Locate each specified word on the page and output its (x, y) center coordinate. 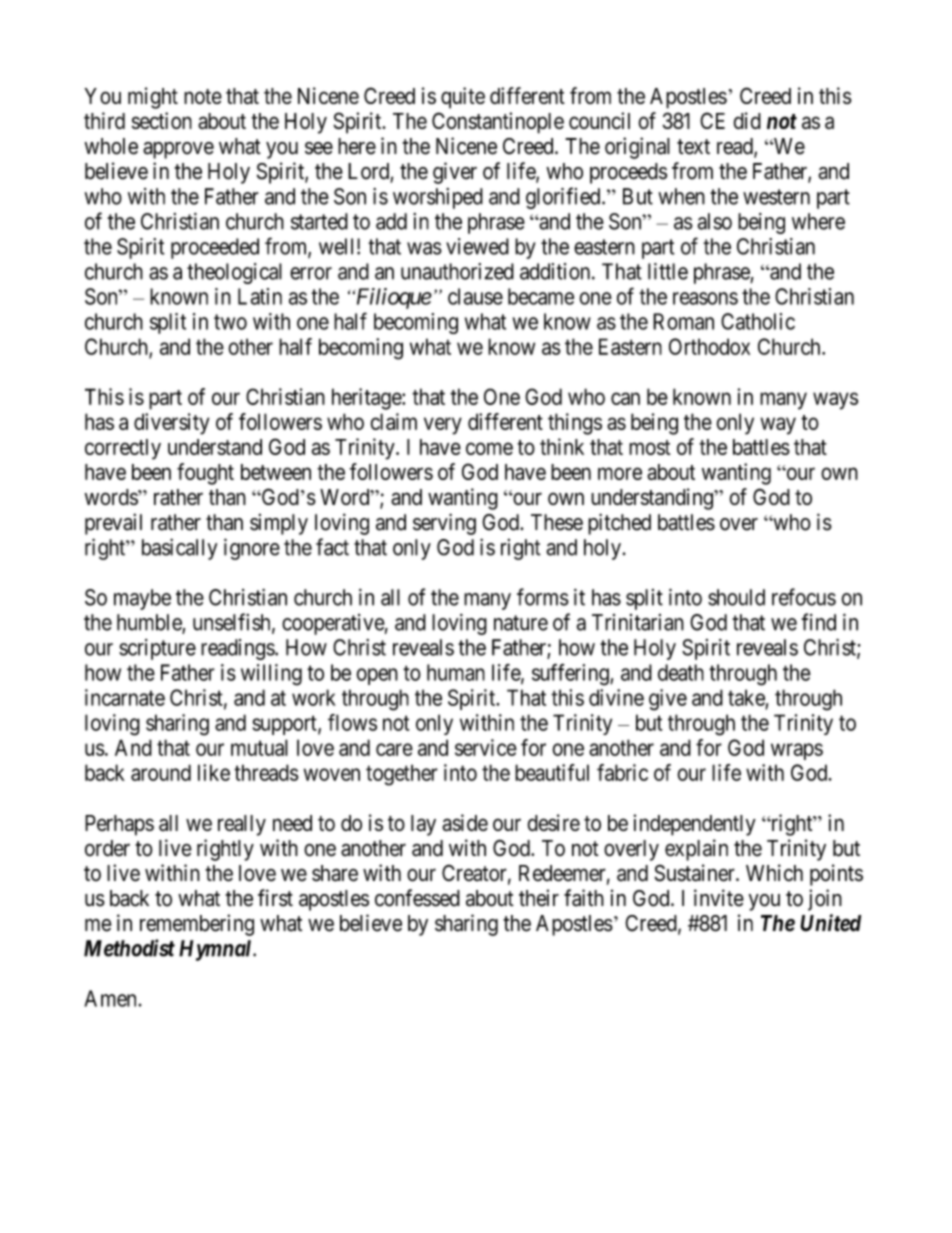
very (443, 426)
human (456, 672)
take (746, 697)
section (162, 120)
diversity (171, 424)
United (830, 923)
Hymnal (216, 950)
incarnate (125, 697)
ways (835, 401)
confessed (417, 898)
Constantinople (498, 123)
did (747, 120)
